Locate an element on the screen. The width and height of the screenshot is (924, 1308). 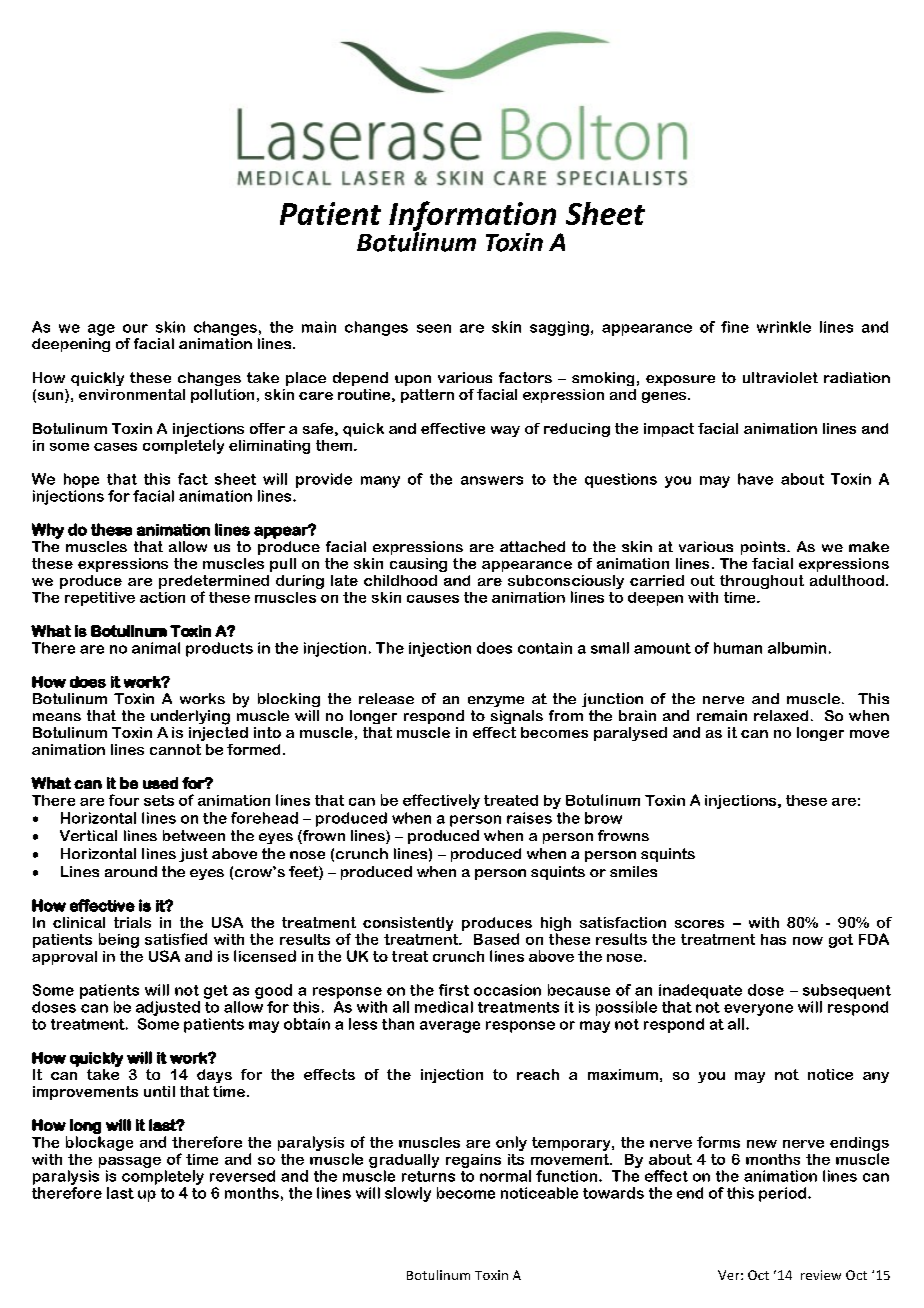
relaxed is located at coordinates (781, 715).
